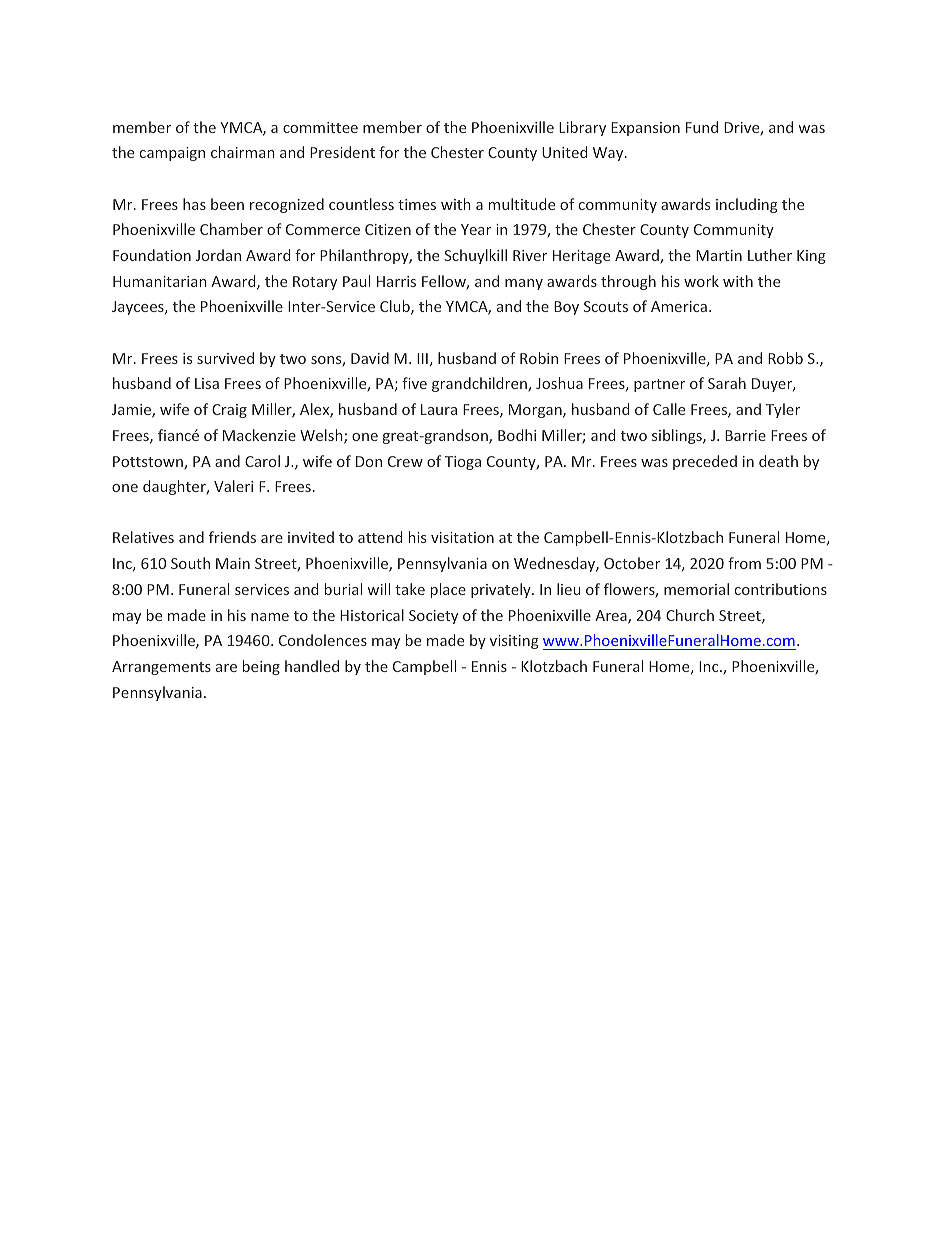 The image size is (952, 1233). I want to click on Fund, so click(702, 127).
